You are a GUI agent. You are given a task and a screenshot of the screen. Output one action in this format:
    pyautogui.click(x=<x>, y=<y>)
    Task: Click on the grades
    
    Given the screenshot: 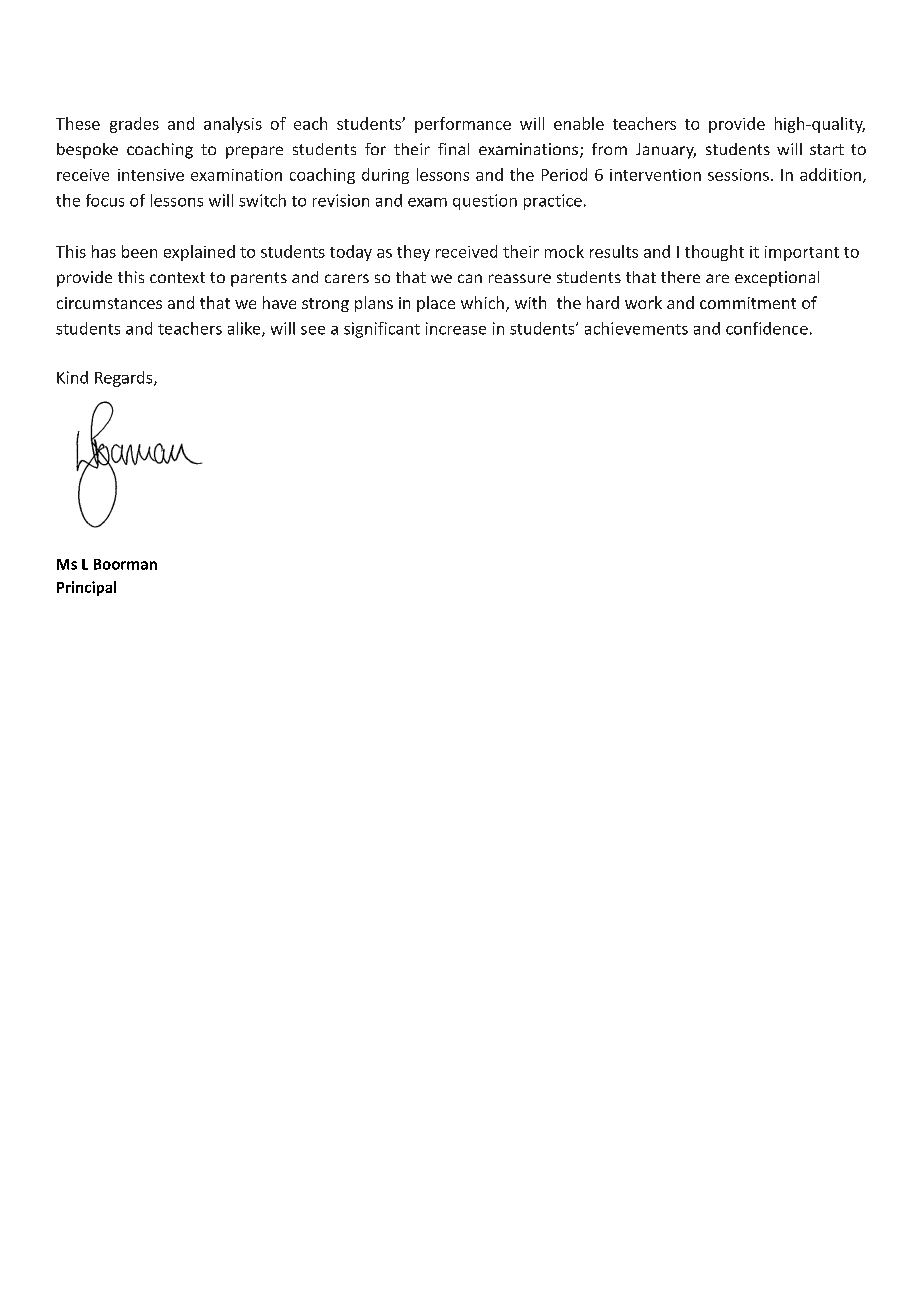 What is the action you would take?
    pyautogui.click(x=134, y=125)
